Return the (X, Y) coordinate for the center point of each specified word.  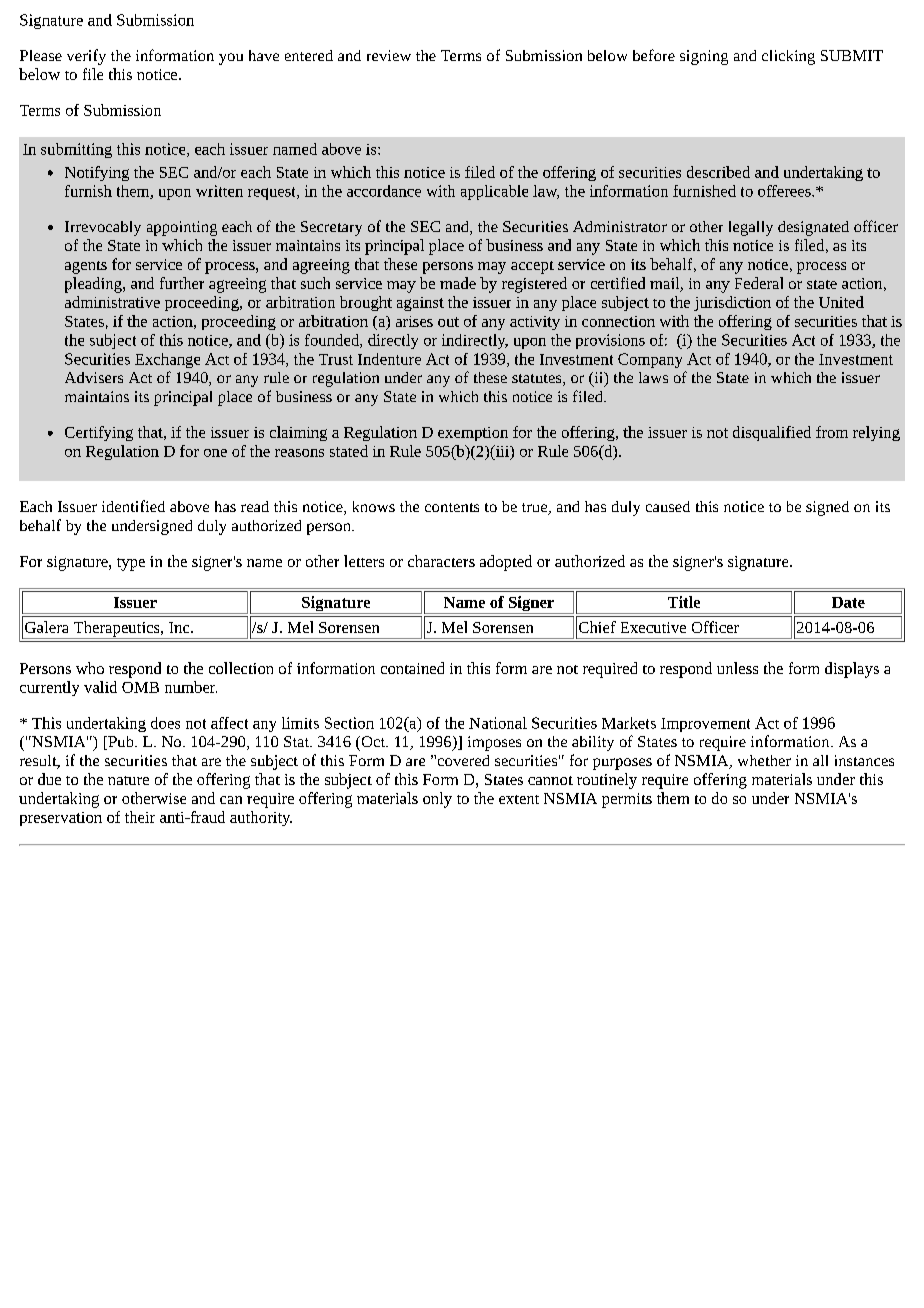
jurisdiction (732, 303)
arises (414, 321)
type (131, 564)
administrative (112, 302)
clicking (788, 57)
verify (86, 57)
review (389, 55)
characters (441, 561)
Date (848, 602)
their (140, 817)
